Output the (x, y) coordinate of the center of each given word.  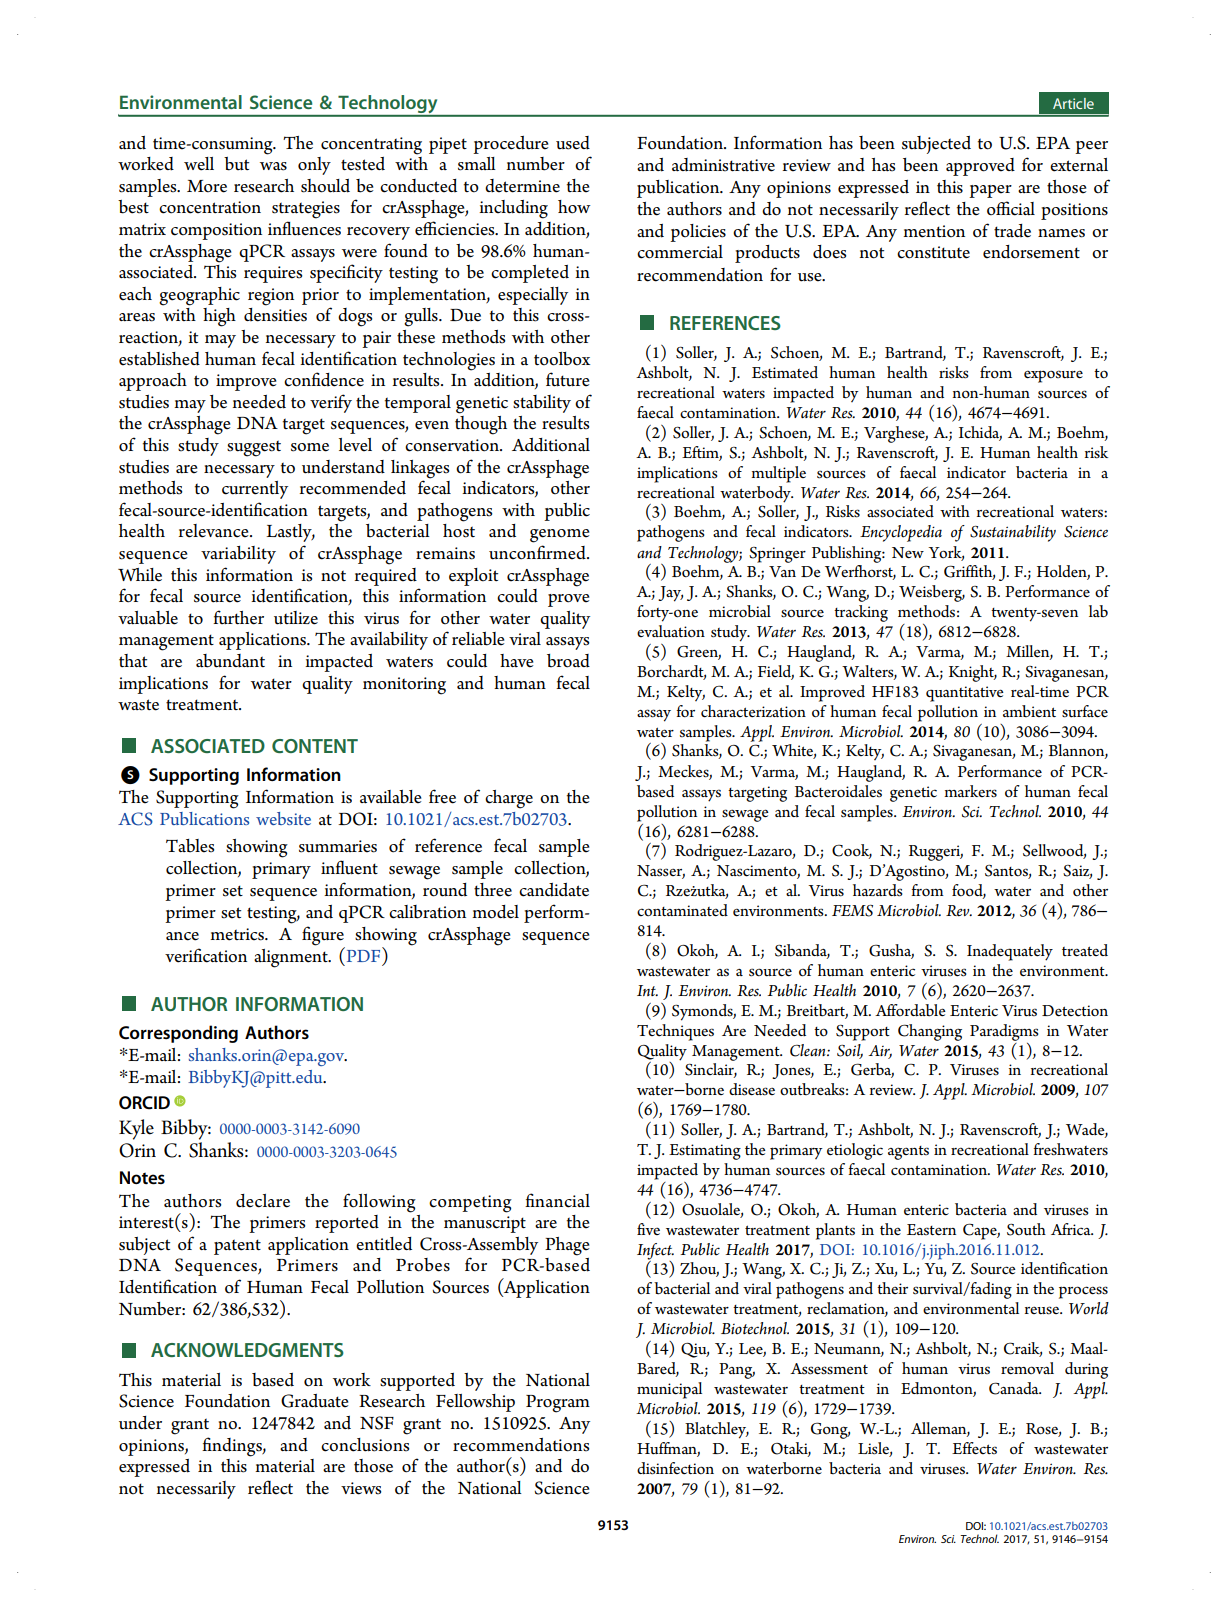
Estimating (705, 1152)
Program (558, 1404)
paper (990, 191)
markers (970, 791)
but (236, 164)
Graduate (314, 1401)
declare (263, 1201)
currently (255, 490)
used (573, 143)
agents (908, 1153)
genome (559, 536)
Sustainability (1013, 533)
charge (509, 799)
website (283, 818)
